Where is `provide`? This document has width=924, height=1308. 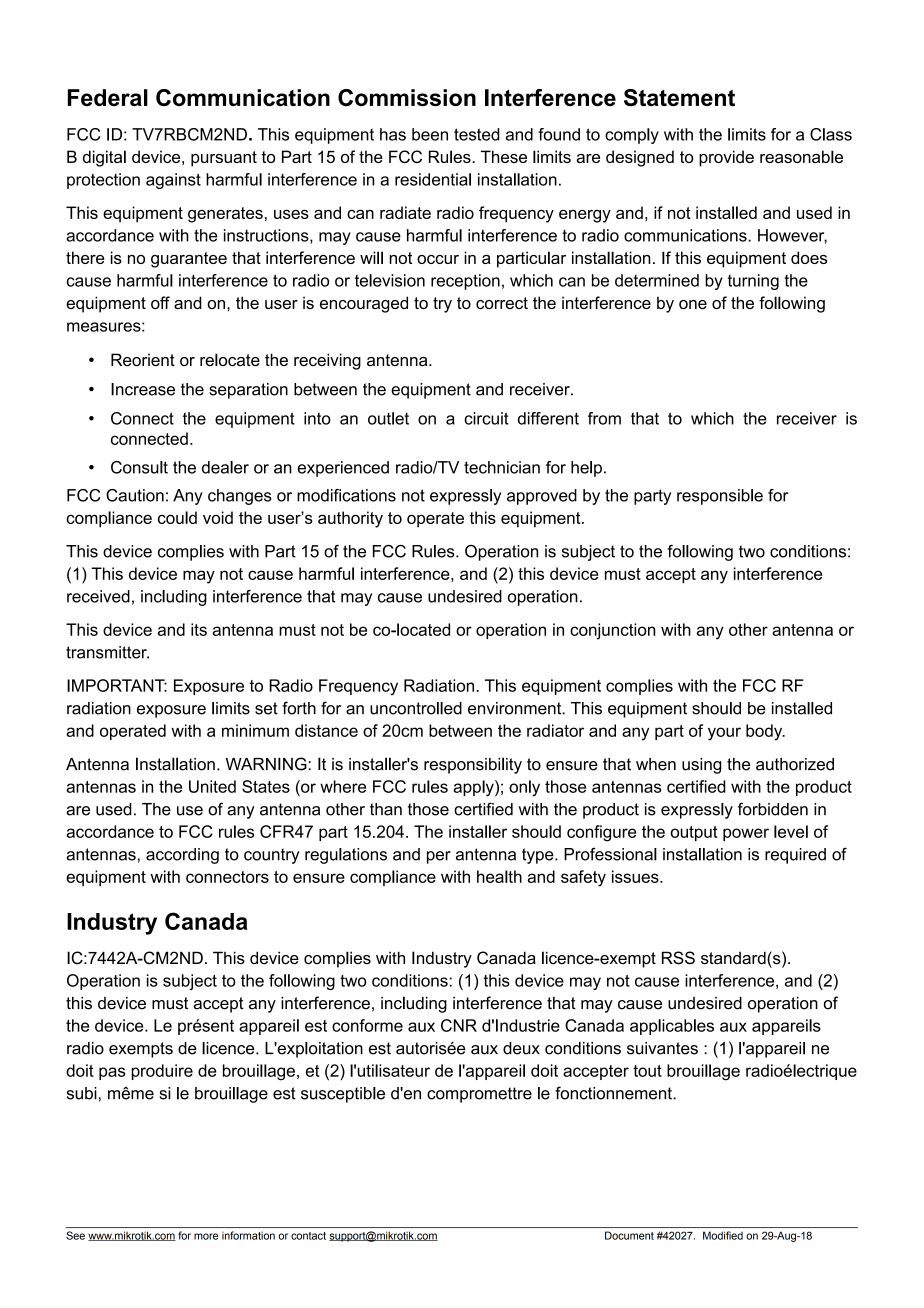 provide is located at coordinates (726, 158).
